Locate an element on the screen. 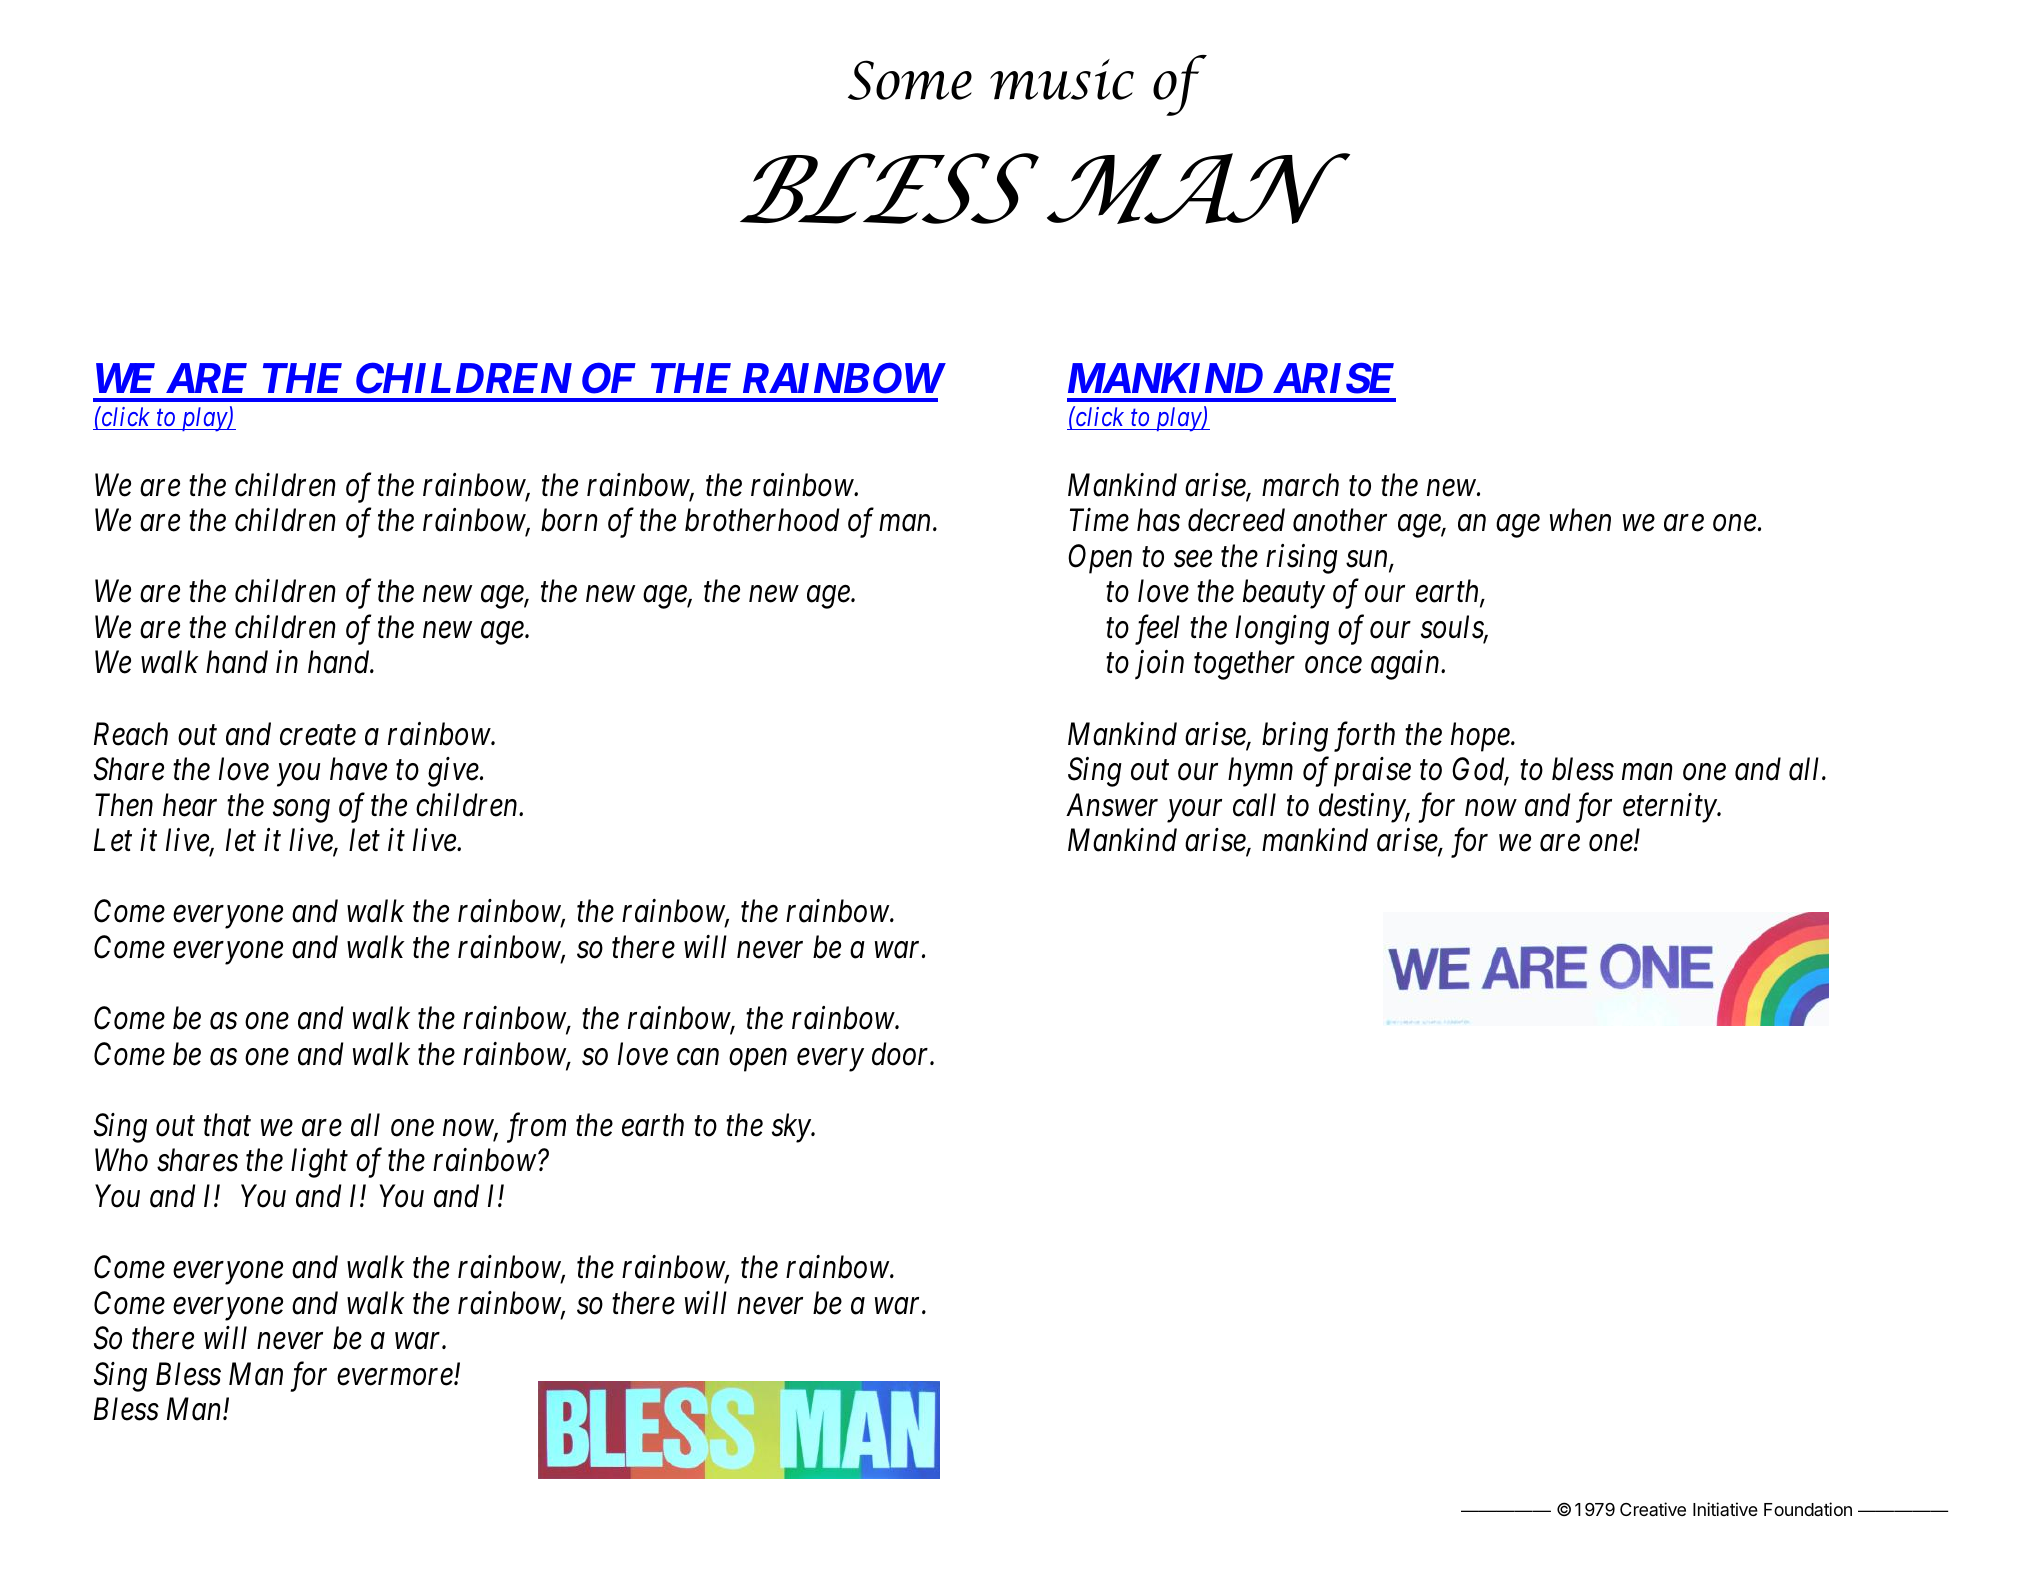  Time is located at coordinates (1099, 520).
